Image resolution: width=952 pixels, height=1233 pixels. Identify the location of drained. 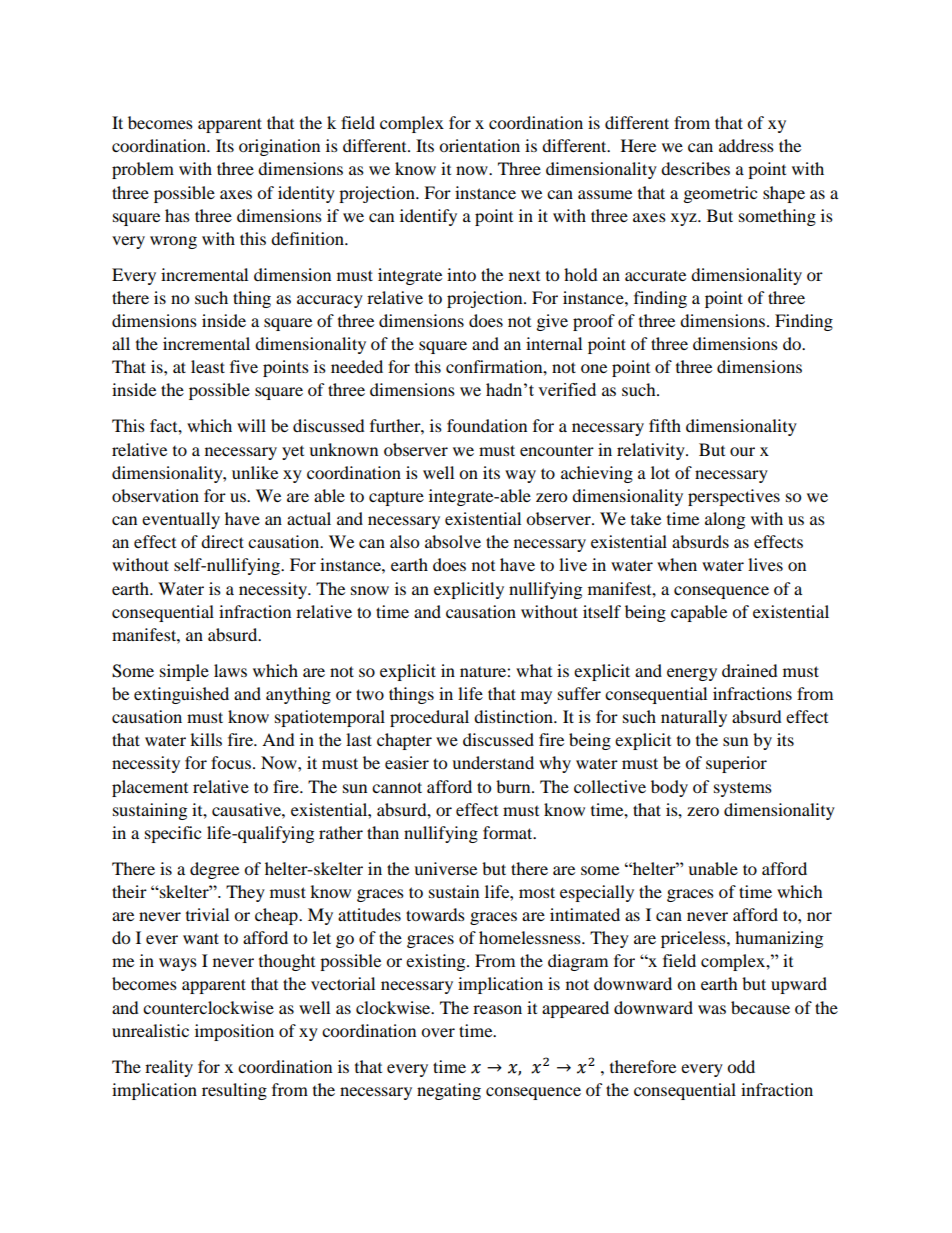
(750, 670).
